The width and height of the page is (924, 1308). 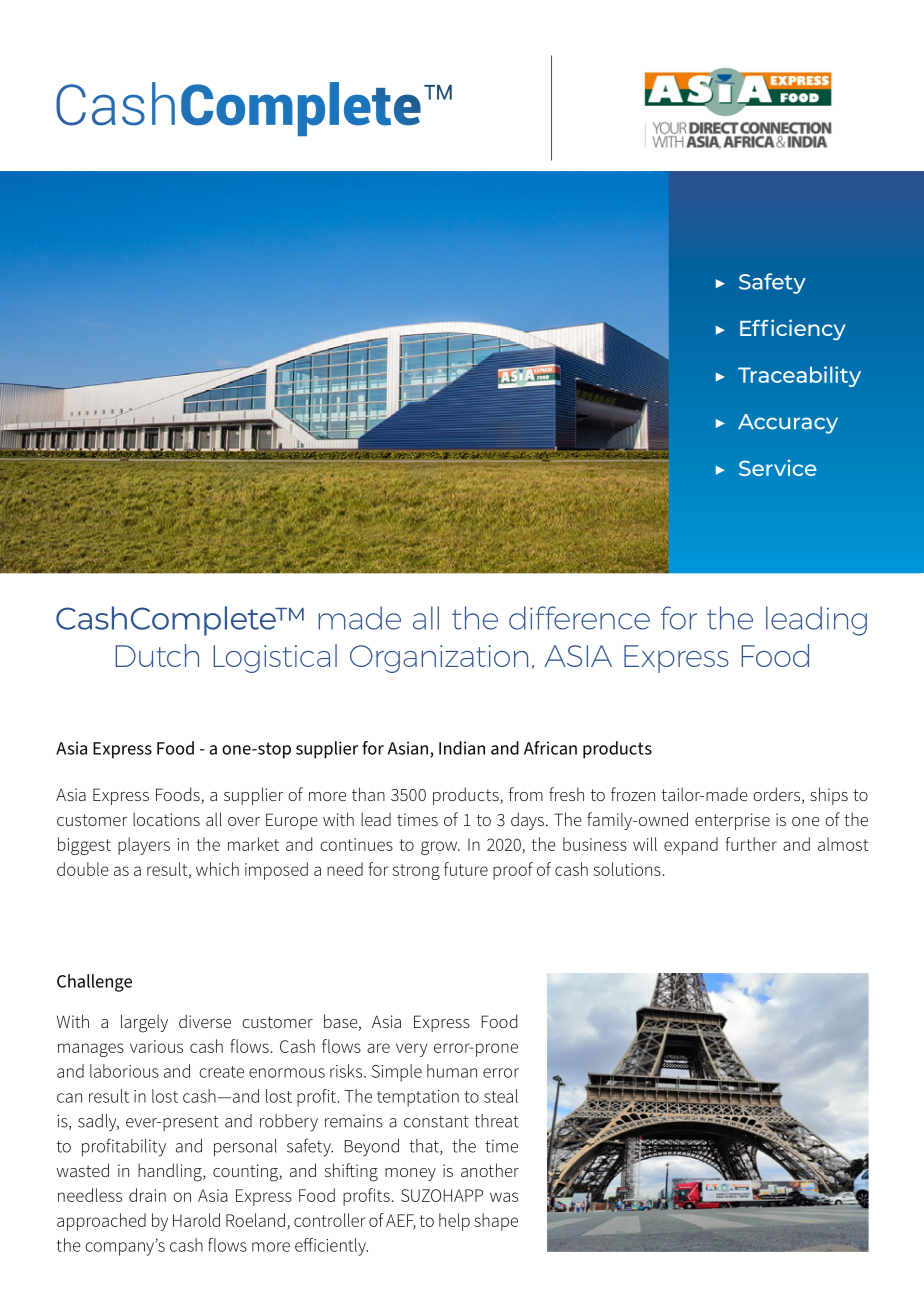 What do you see at coordinates (454, 1222) in the page?
I see `help` at bounding box center [454, 1222].
